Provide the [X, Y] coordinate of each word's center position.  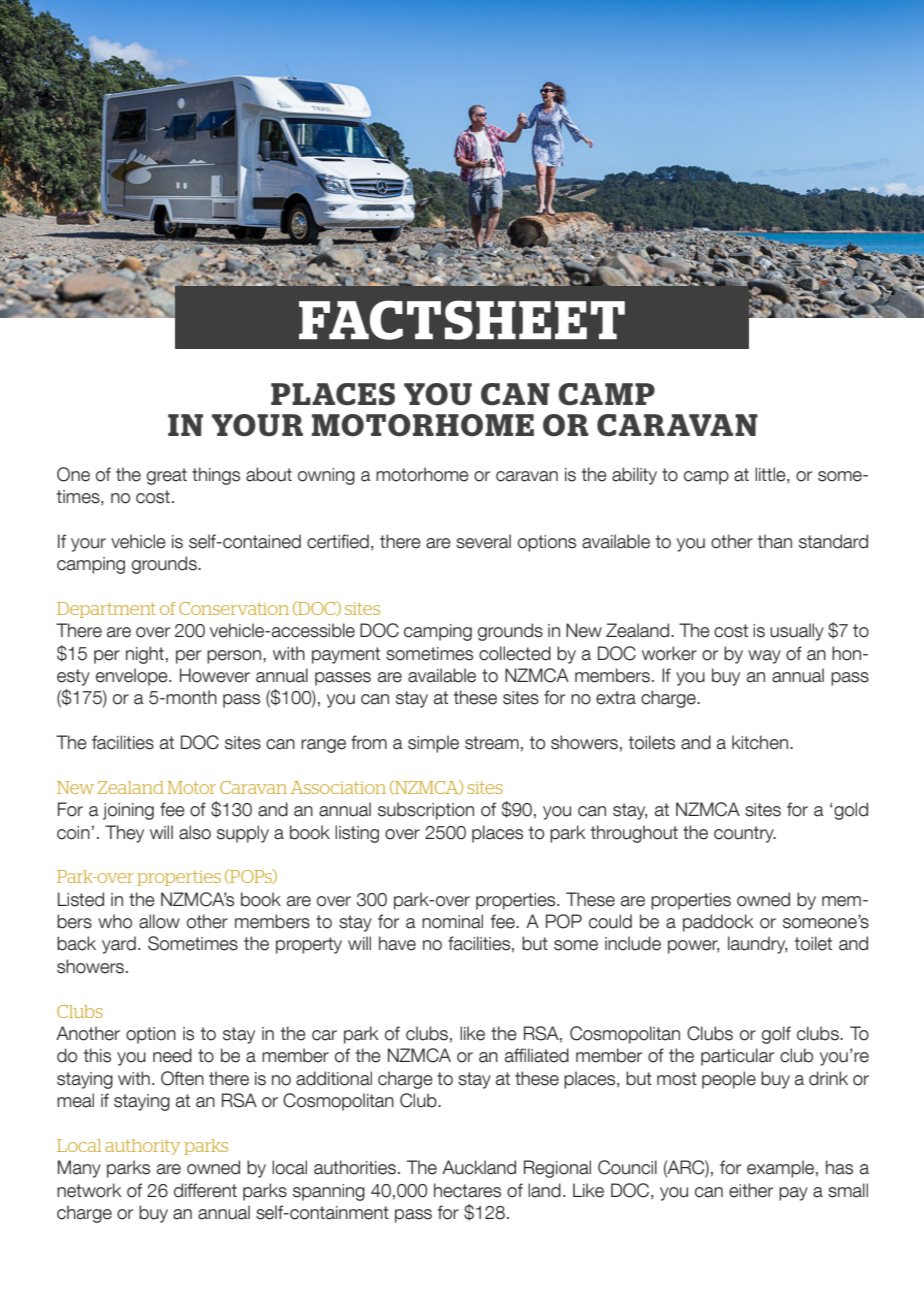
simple [433, 744]
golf [776, 1035]
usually [797, 632]
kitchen [760, 742]
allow [159, 921]
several [483, 541]
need [172, 1055]
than [775, 541]
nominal [452, 921]
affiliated [537, 1055]
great [167, 476]
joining [128, 811]
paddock [718, 923]
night [145, 655]
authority [142, 1147]
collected [515, 653]
